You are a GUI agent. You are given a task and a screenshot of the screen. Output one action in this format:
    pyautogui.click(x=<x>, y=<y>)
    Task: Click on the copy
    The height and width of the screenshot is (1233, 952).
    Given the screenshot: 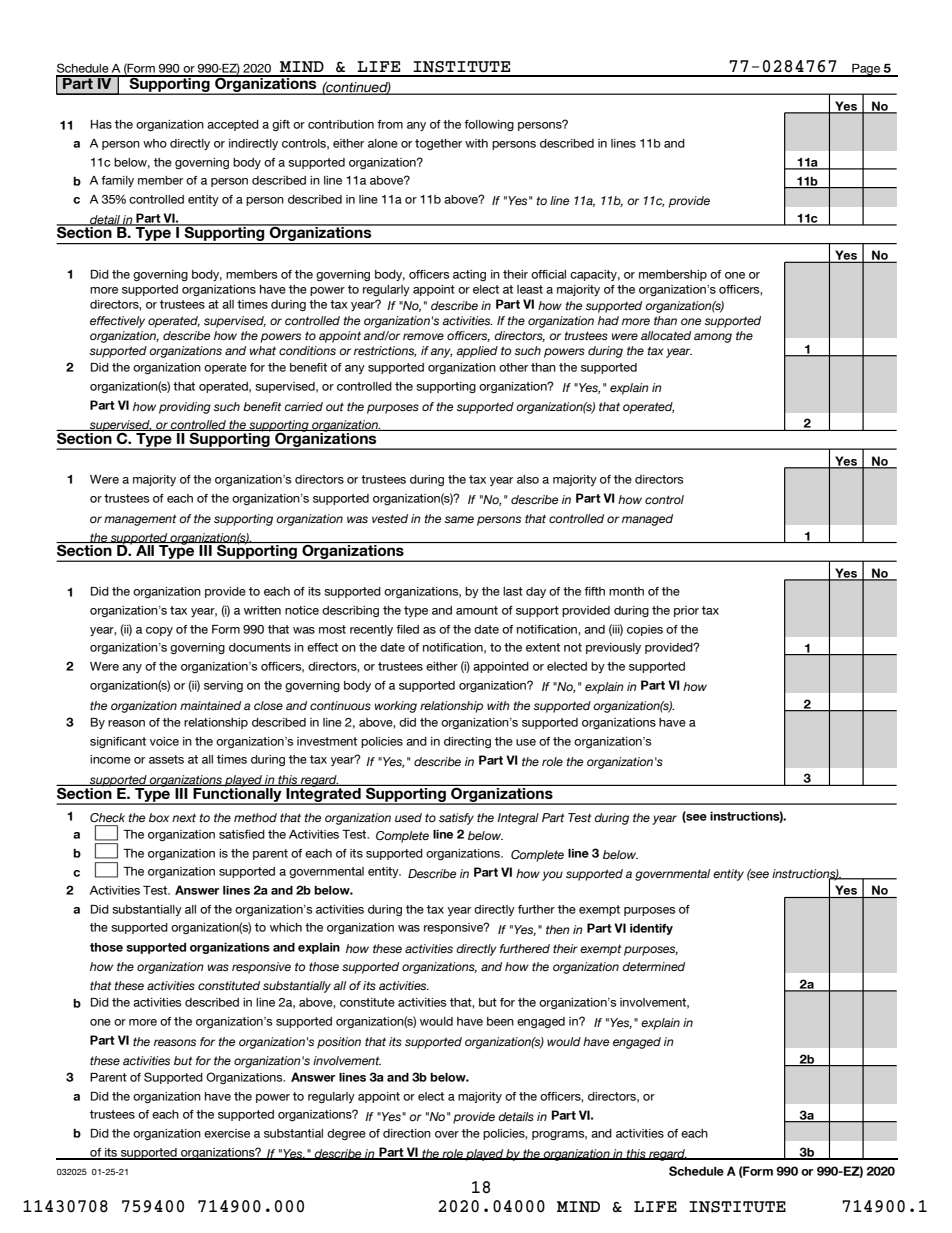 What is the action you would take?
    pyautogui.click(x=159, y=631)
